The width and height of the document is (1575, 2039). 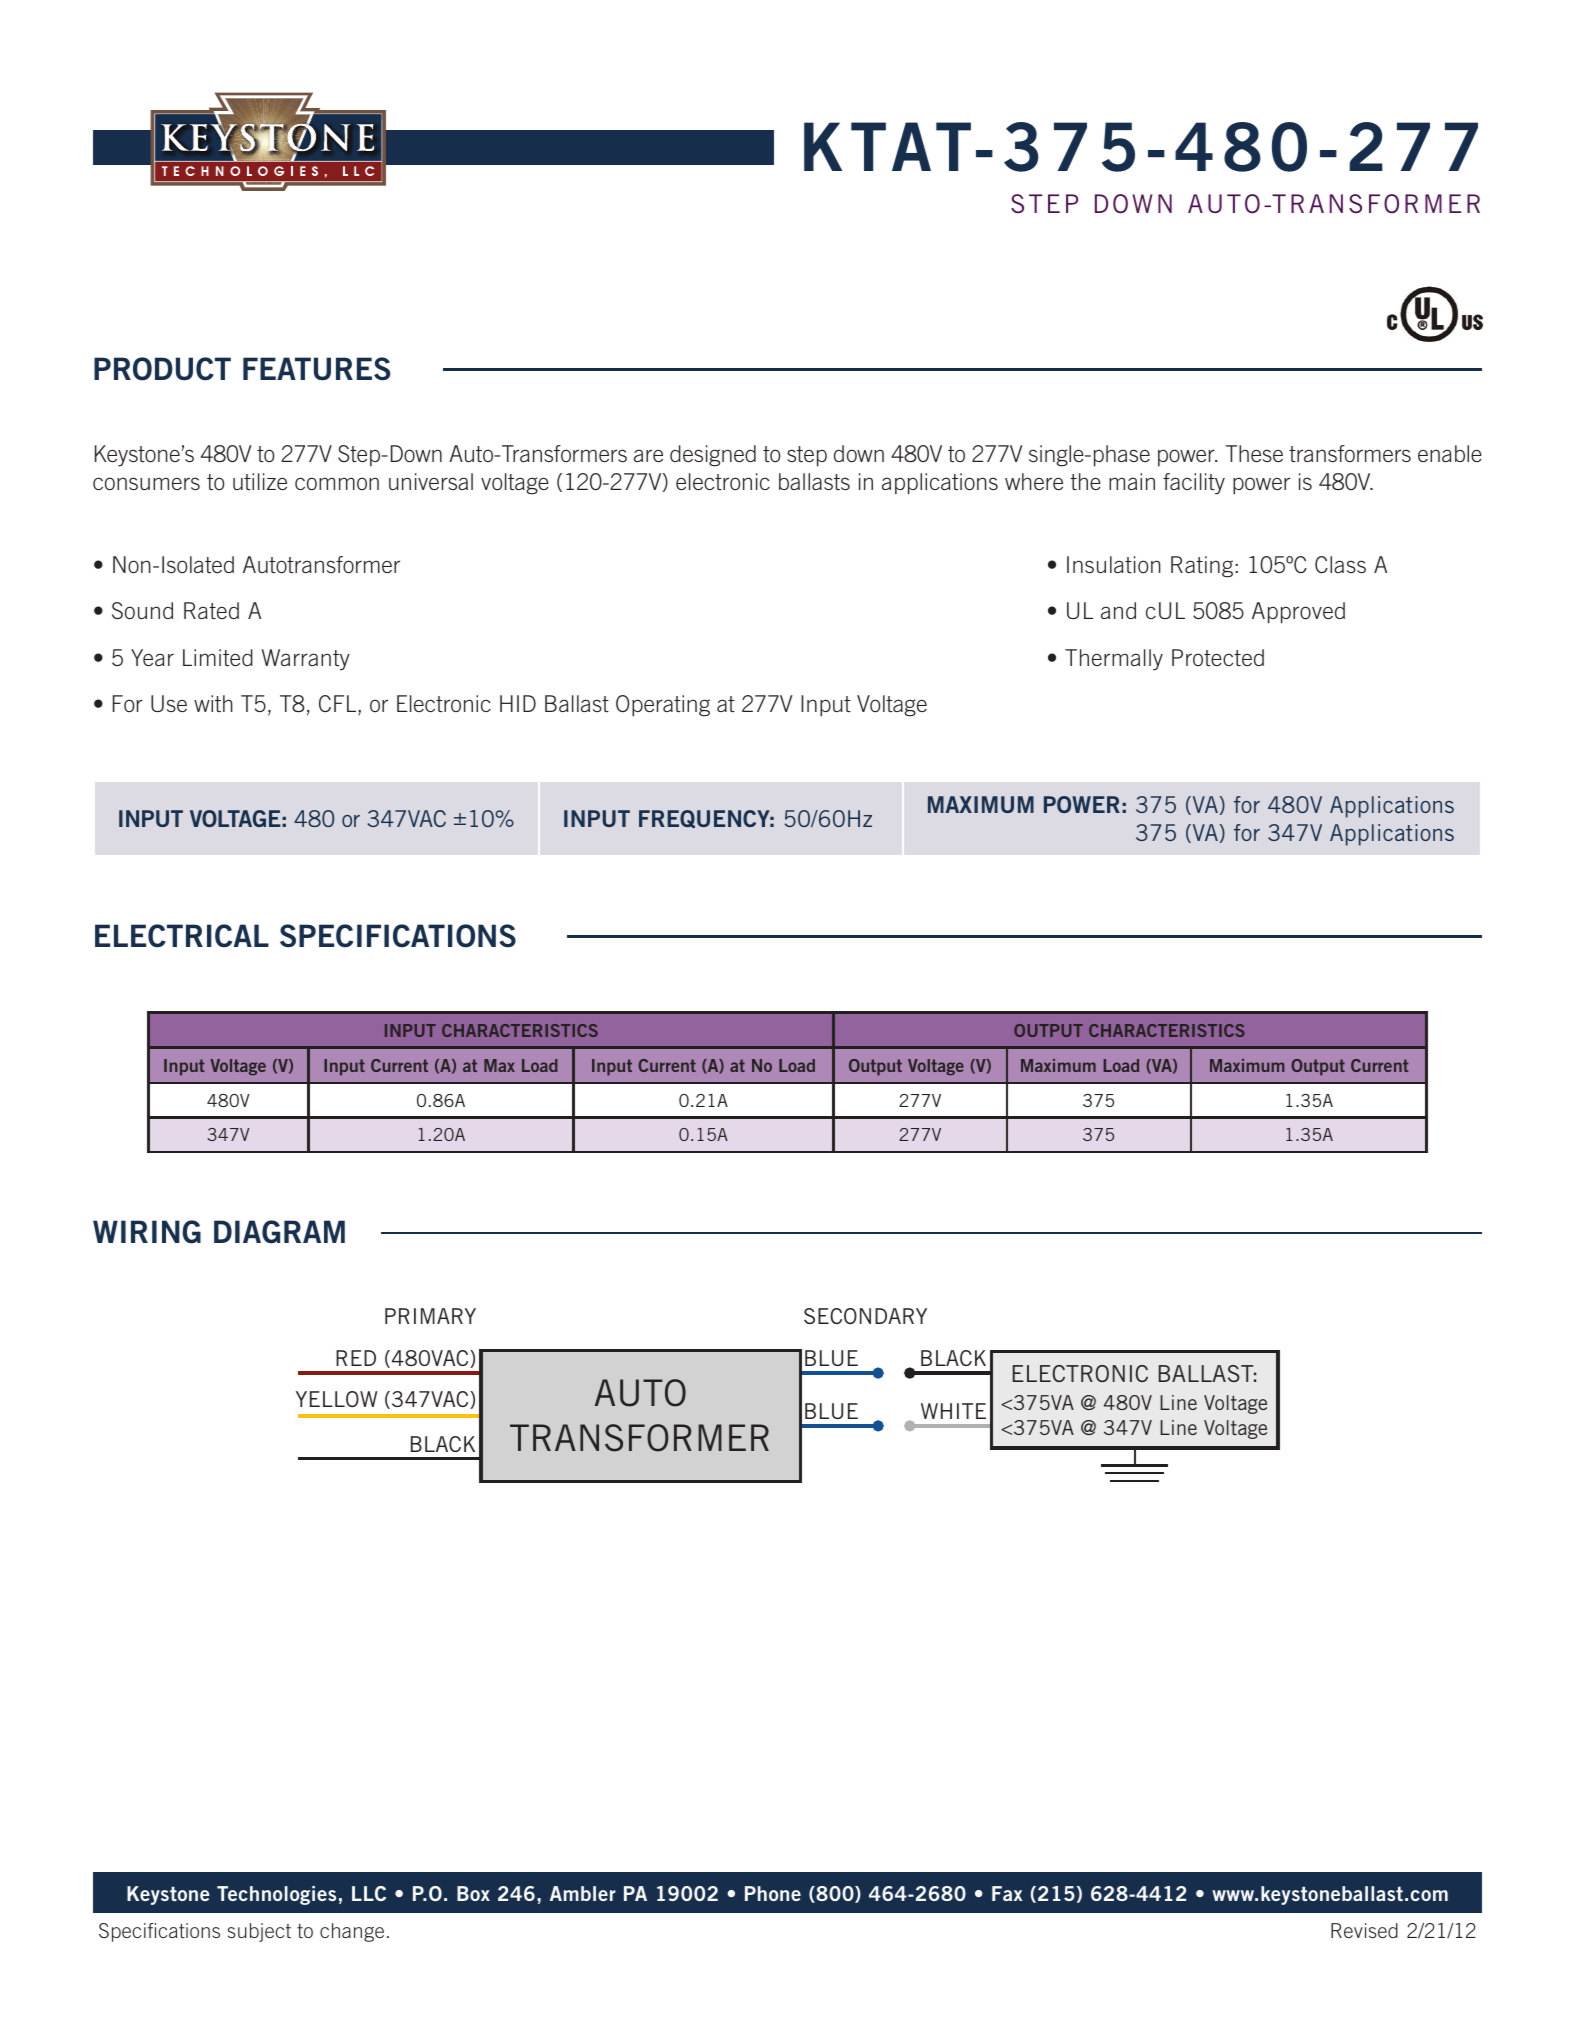 What do you see at coordinates (276, 1895) in the document?
I see `Technologies` at bounding box center [276, 1895].
